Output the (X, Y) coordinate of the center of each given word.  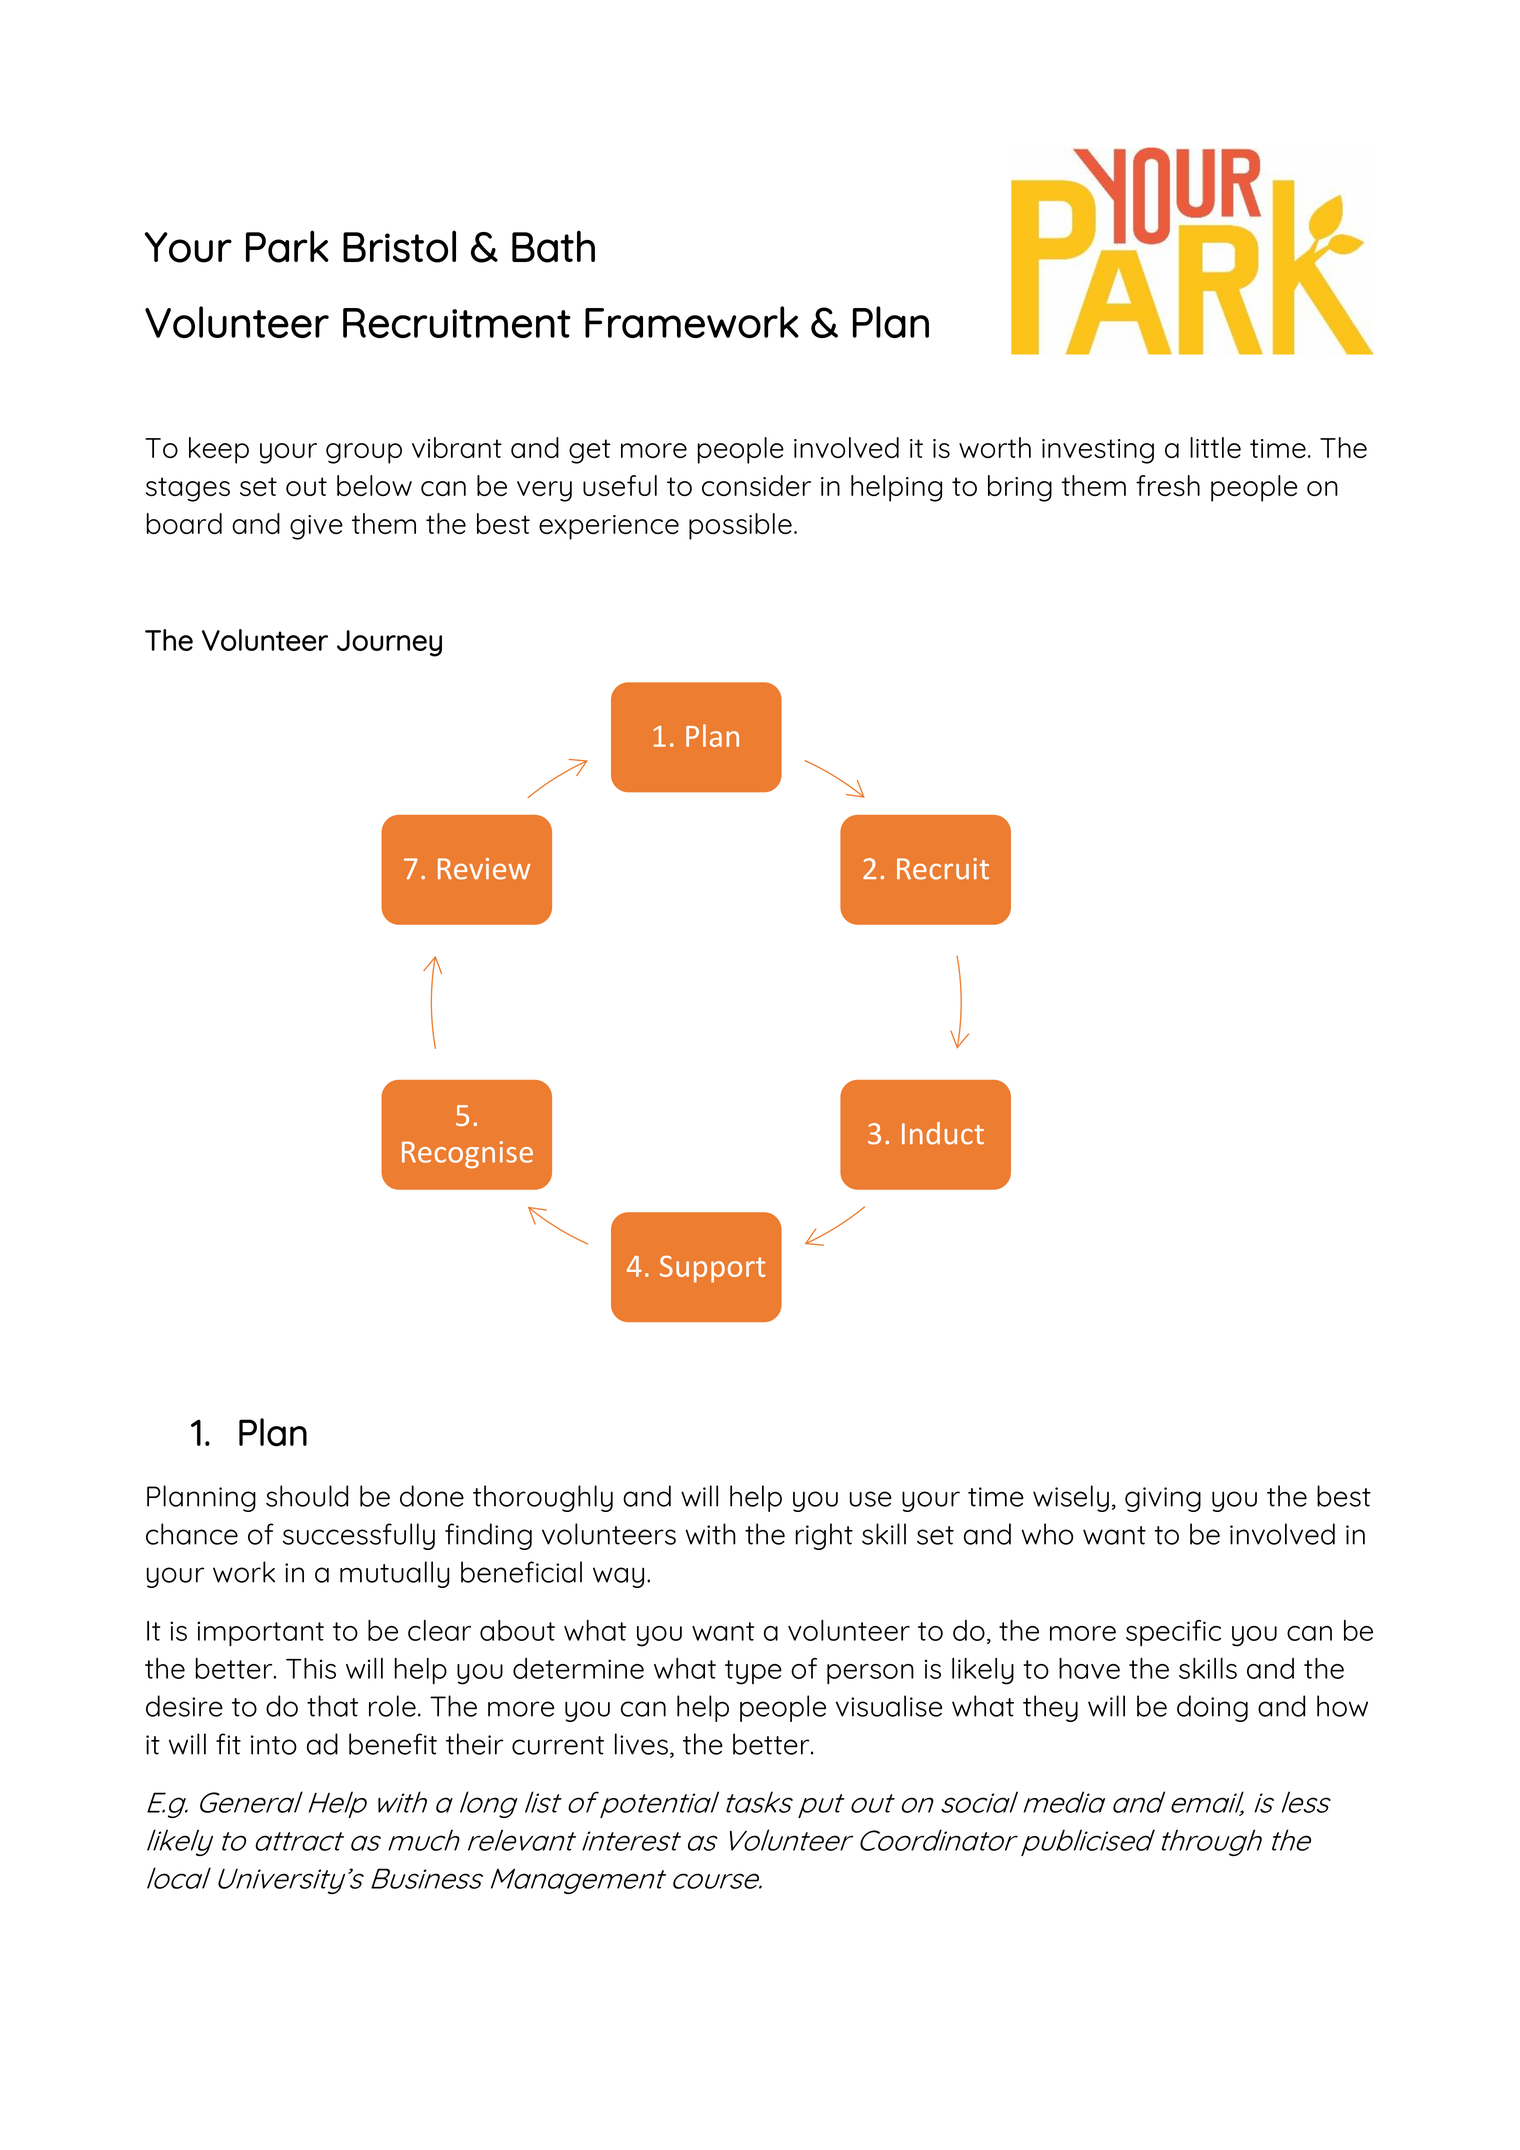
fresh (1168, 485)
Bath (553, 246)
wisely (1071, 1498)
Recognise (467, 1154)
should (307, 1496)
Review (484, 869)
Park (287, 246)
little (1215, 447)
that (332, 1706)
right (824, 1536)
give (316, 527)
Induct (943, 1133)
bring (1020, 488)
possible (740, 526)
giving (1163, 1499)
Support (713, 1269)
